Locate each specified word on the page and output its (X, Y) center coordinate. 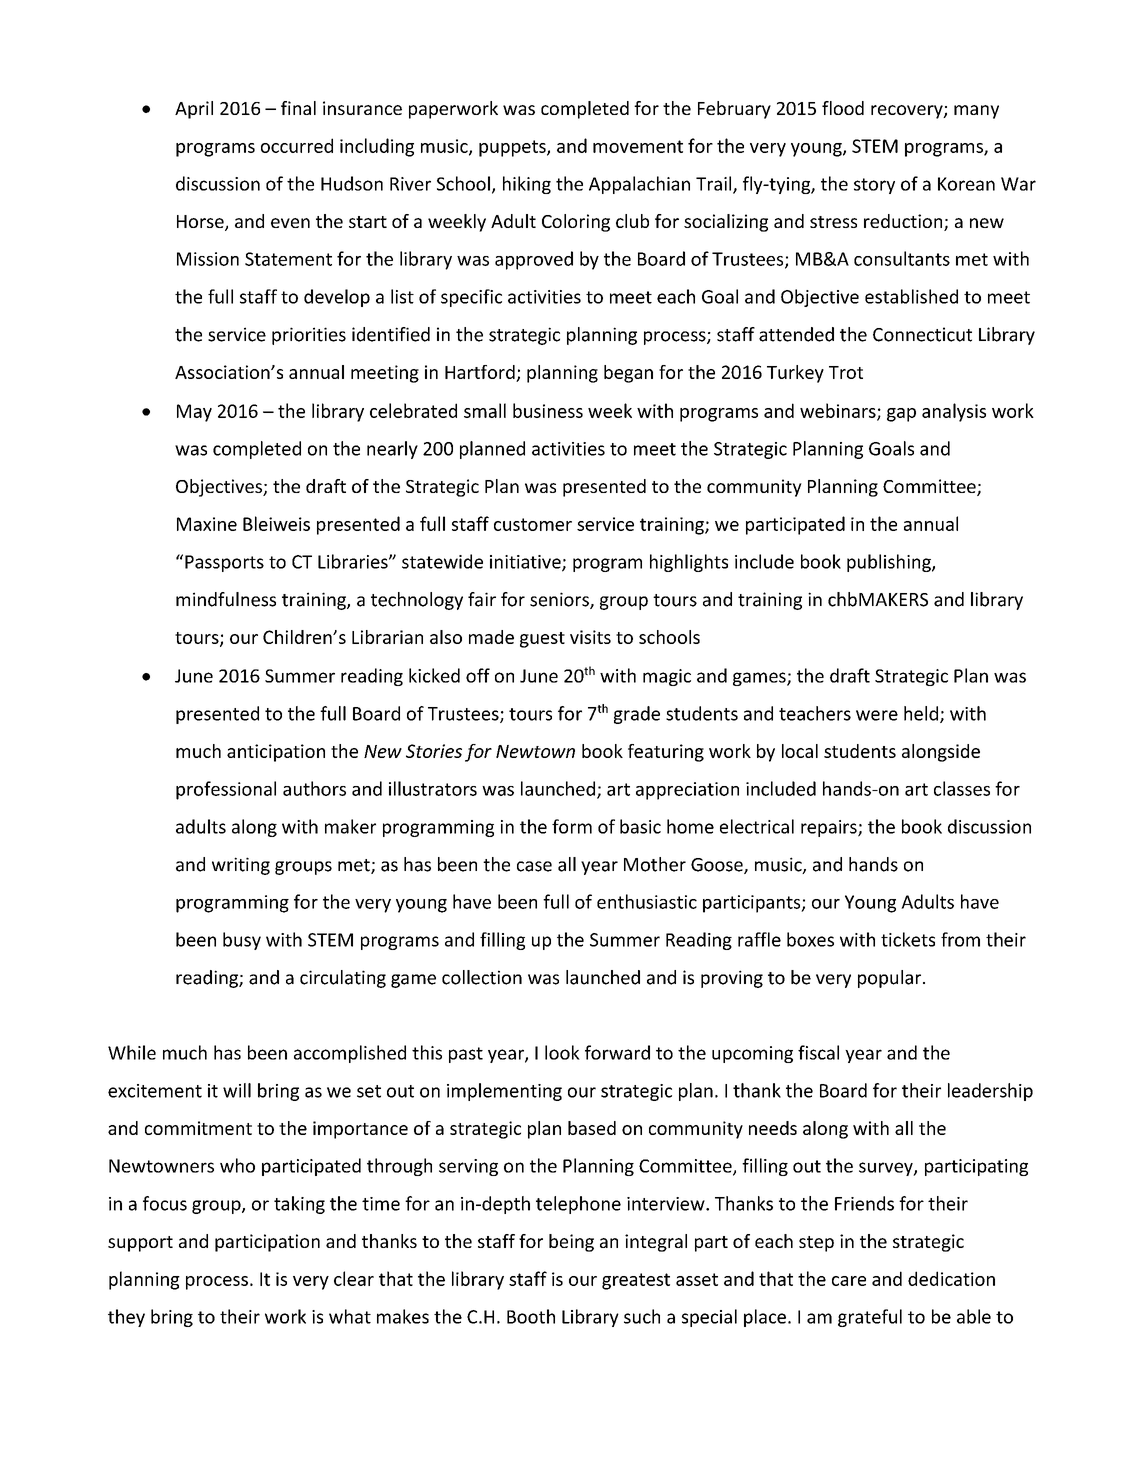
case (534, 866)
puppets (513, 148)
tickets (908, 939)
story (874, 186)
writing (241, 866)
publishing (890, 563)
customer (533, 524)
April (194, 110)
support (140, 1244)
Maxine (207, 524)
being (571, 1243)
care (849, 1281)
